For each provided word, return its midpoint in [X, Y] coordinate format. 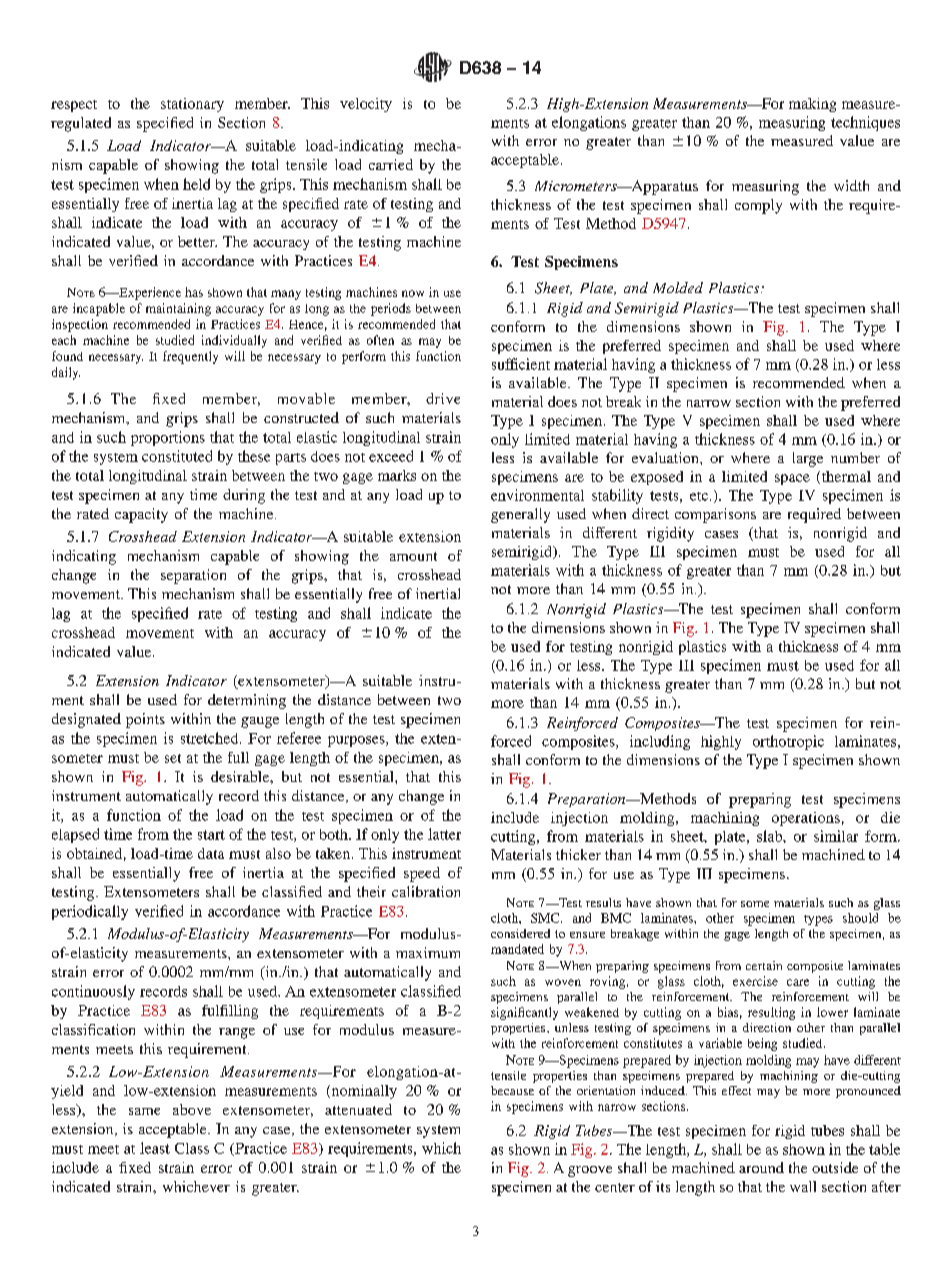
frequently [190, 357]
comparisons [715, 515]
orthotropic [788, 742]
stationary [192, 105]
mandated [517, 949]
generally [520, 515]
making [812, 105]
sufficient [521, 364]
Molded [678, 287]
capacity [141, 515]
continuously [93, 992]
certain [764, 965]
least [155, 1148]
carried [391, 164]
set [173, 758]
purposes [357, 741]
